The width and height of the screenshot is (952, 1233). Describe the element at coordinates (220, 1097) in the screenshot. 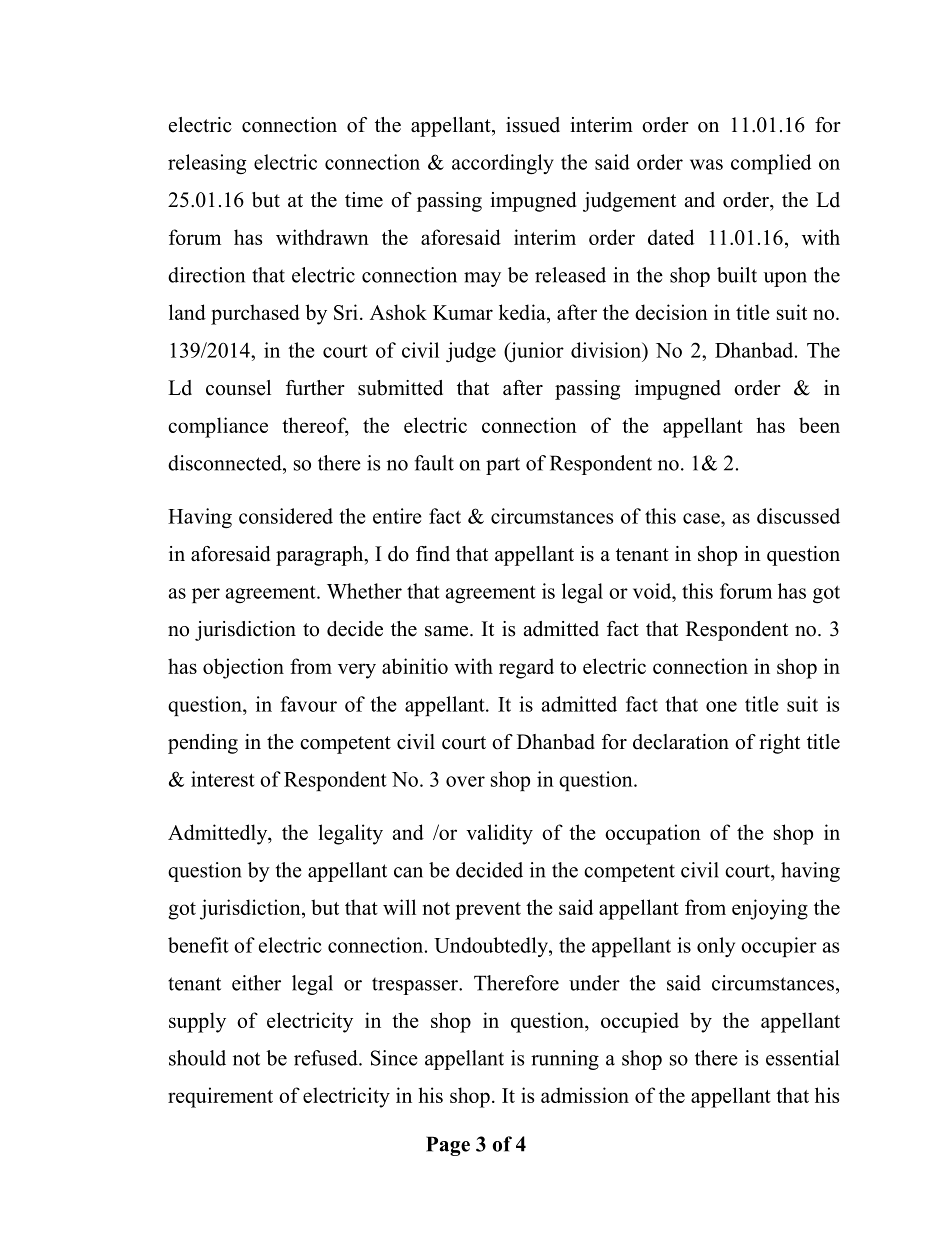

I see `requirement` at that location.
